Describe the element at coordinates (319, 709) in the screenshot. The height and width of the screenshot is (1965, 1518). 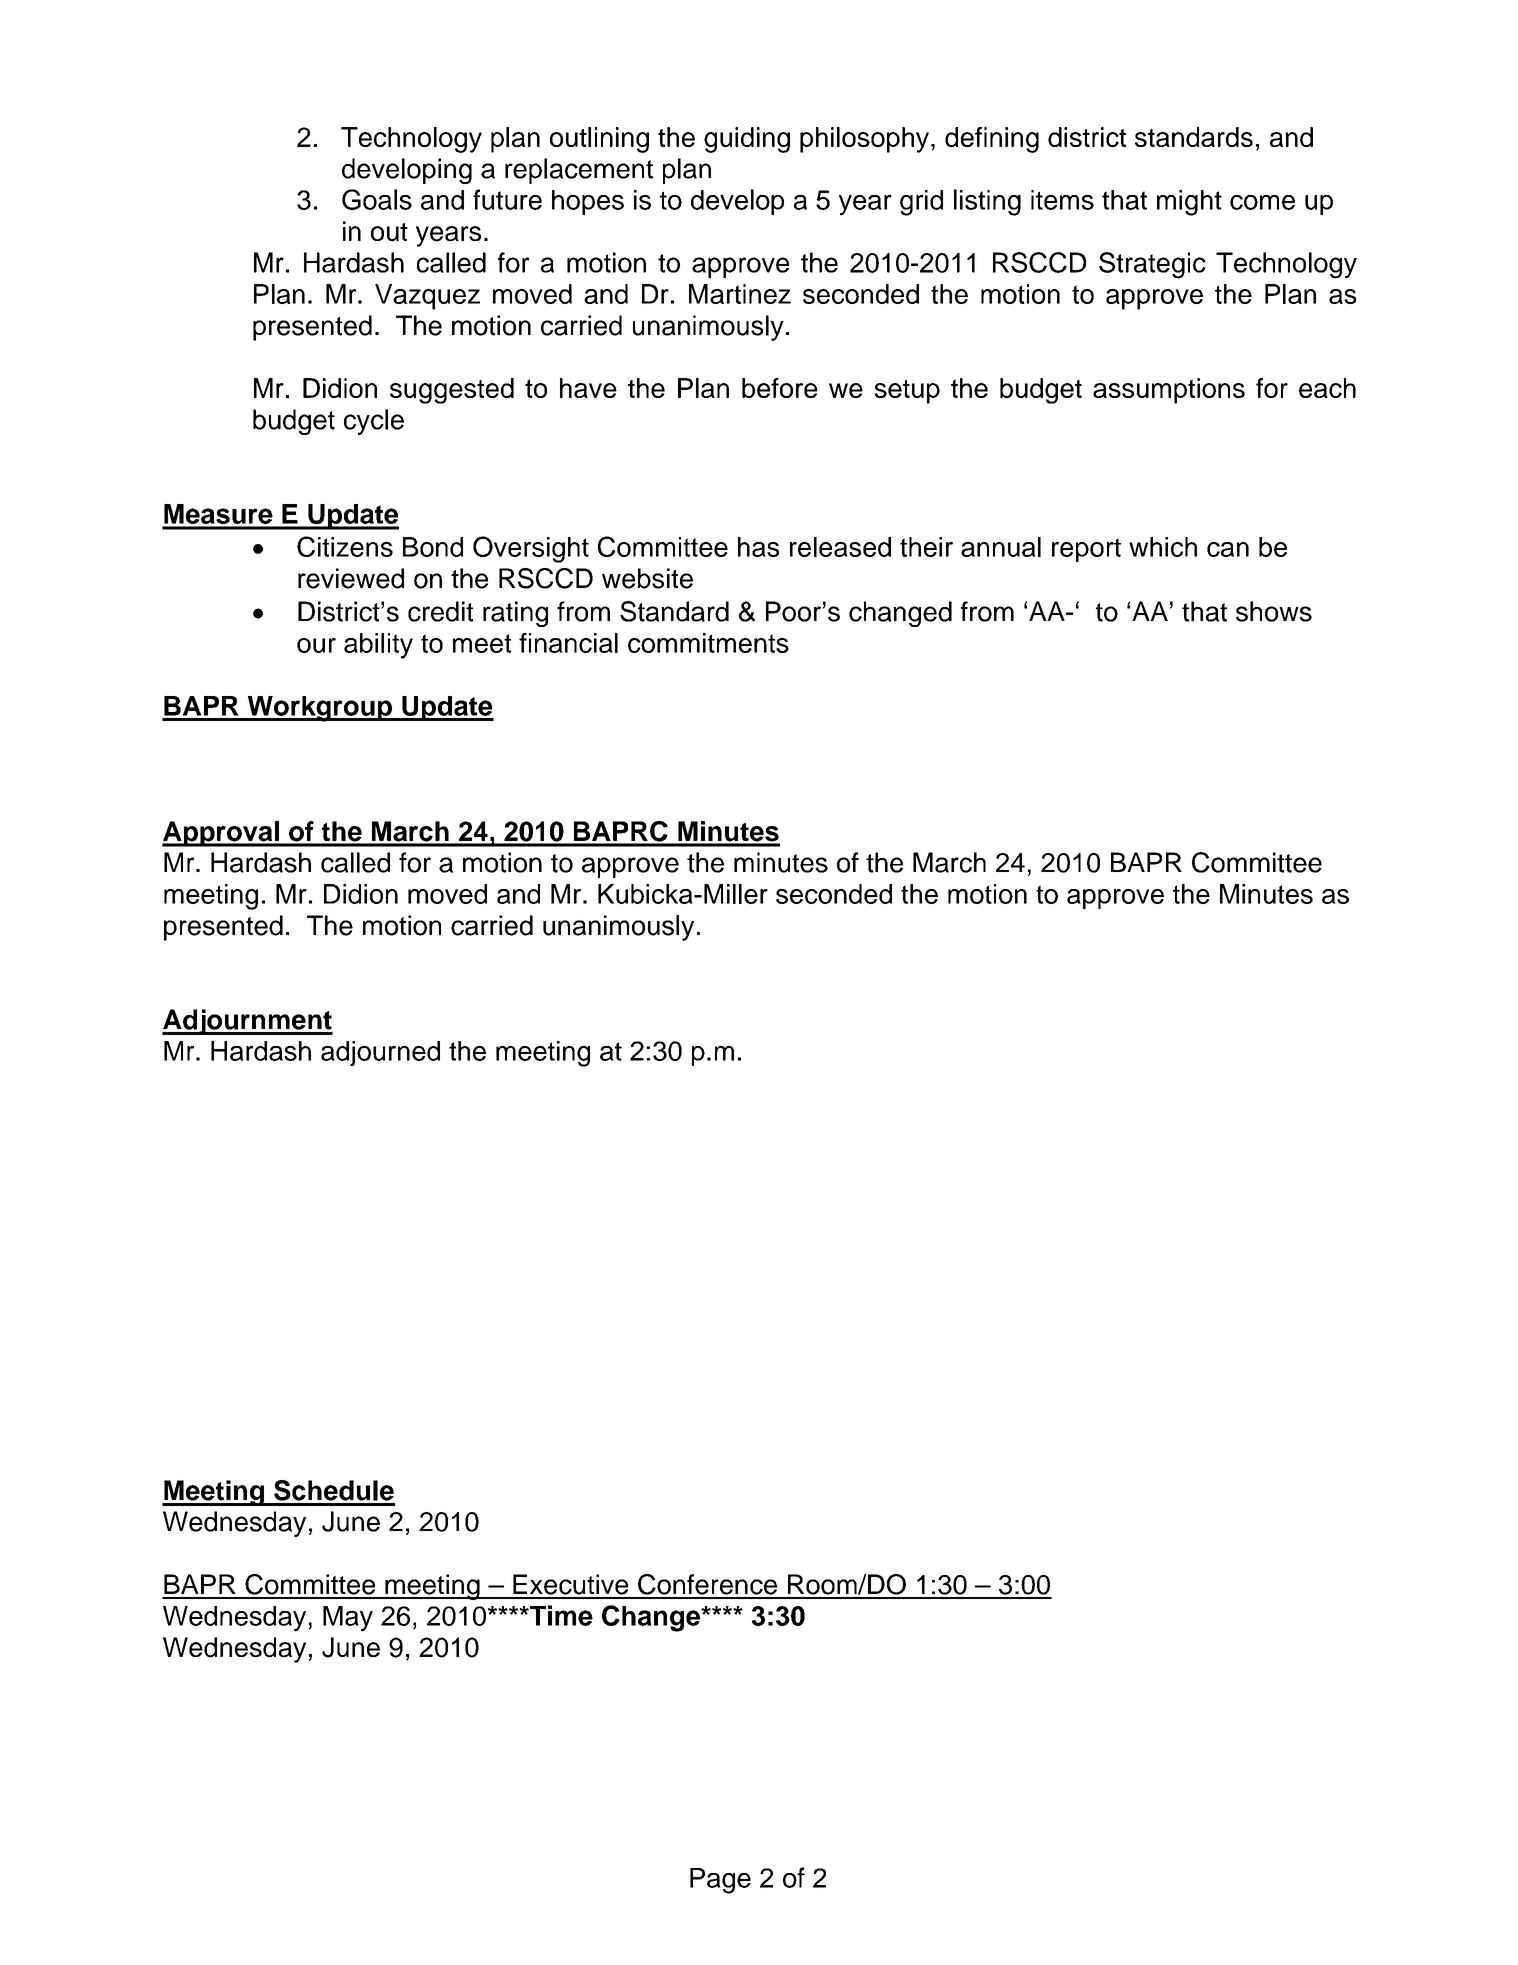
I see `Workgroup` at that location.
